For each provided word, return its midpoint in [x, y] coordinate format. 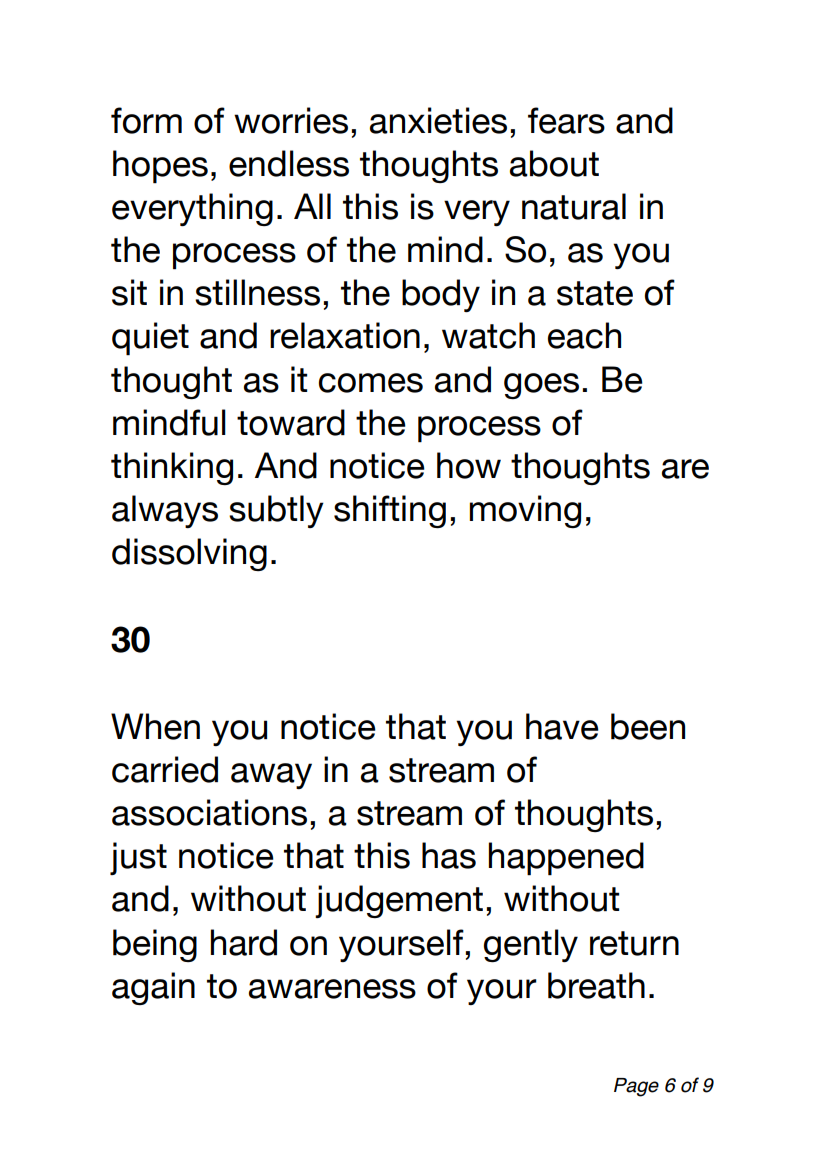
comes [371, 383]
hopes [160, 167]
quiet [150, 339]
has [449, 855]
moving [525, 511]
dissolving [189, 554]
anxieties [438, 120]
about [554, 163]
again [153, 988]
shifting [390, 511]
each [584, 335]
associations [209, 812]
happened [566, 859]
